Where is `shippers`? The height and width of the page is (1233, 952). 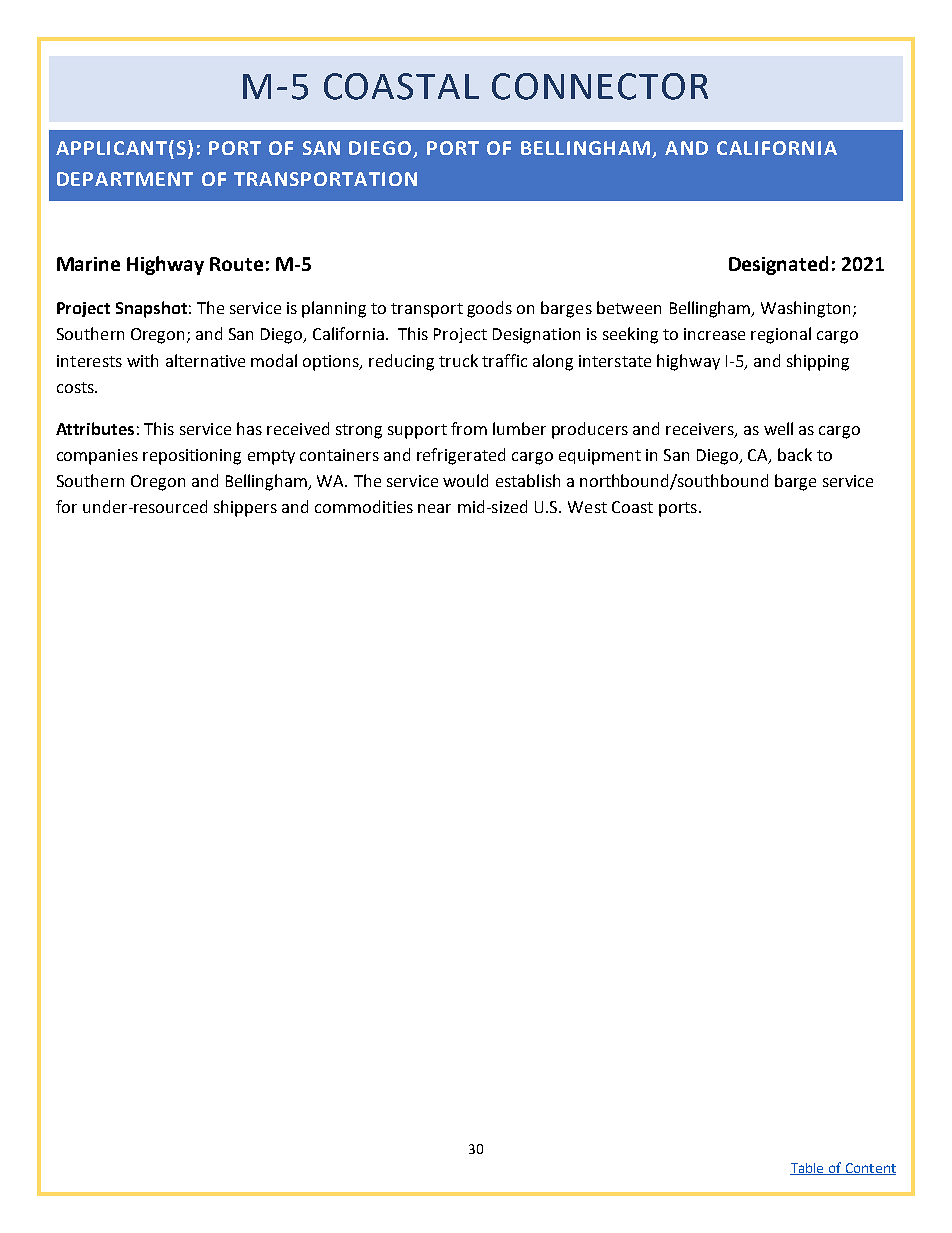 shippers is located at coordinates (245, 508).
